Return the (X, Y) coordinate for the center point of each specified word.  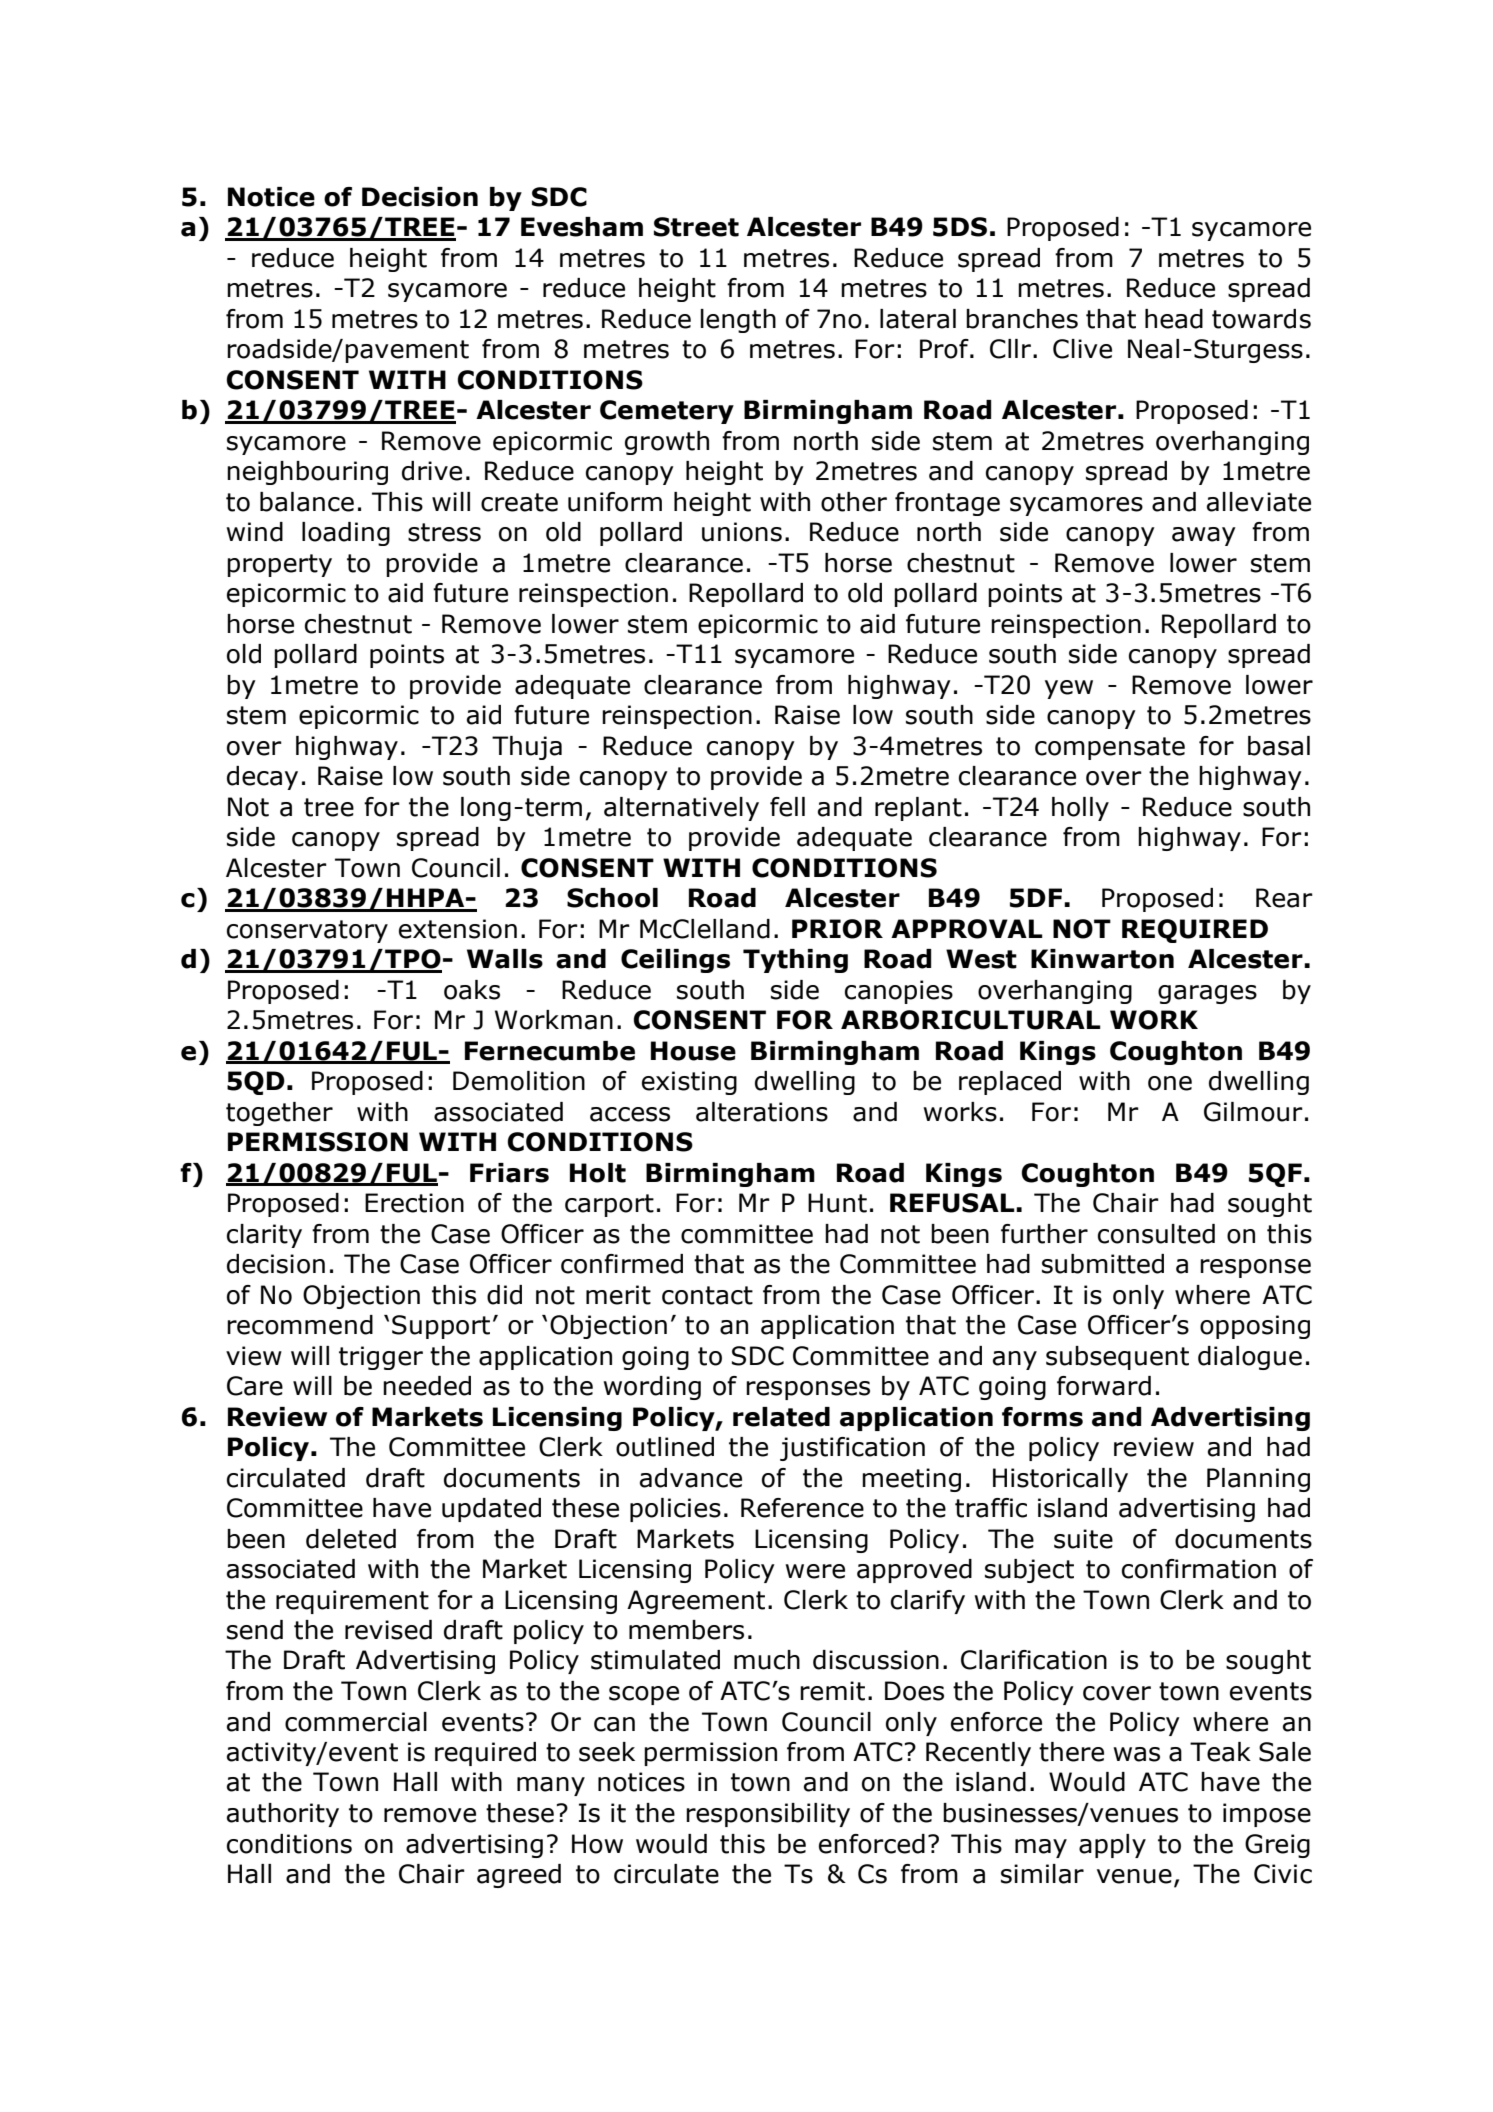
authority (283, 1815)
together (279, 1114)
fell (787, 807)
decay (262, 778)
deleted (351, 1539)
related (781, 1417)
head (1174, 319)
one (1170, 1083)
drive (432, 471)
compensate (1110, 748)
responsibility (768, 1815)
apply (1112, 1846)
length (738, 321)
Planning (1258, 1480)
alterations (762, 1112)
